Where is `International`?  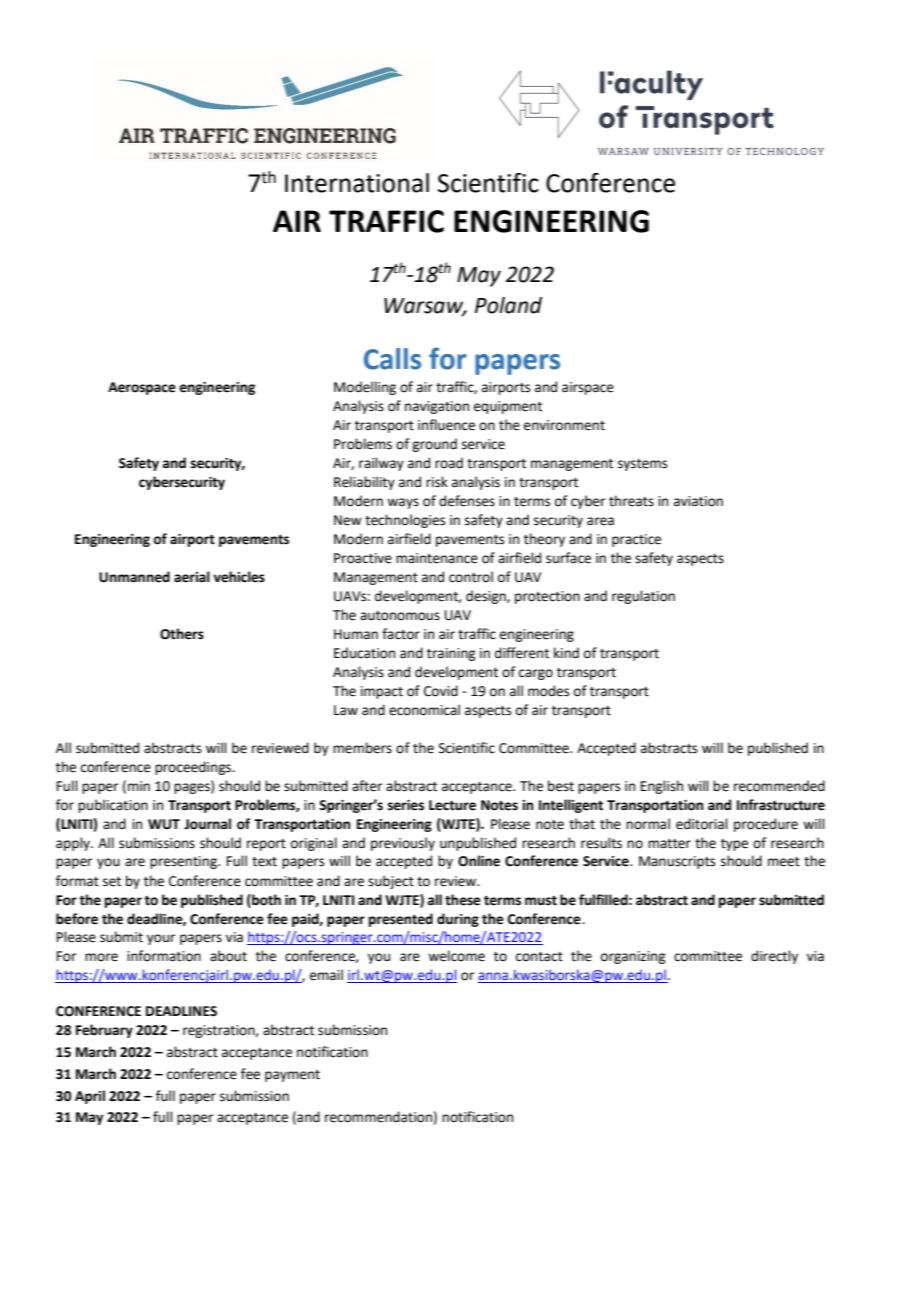
International is located at coordinates (357, 183).
